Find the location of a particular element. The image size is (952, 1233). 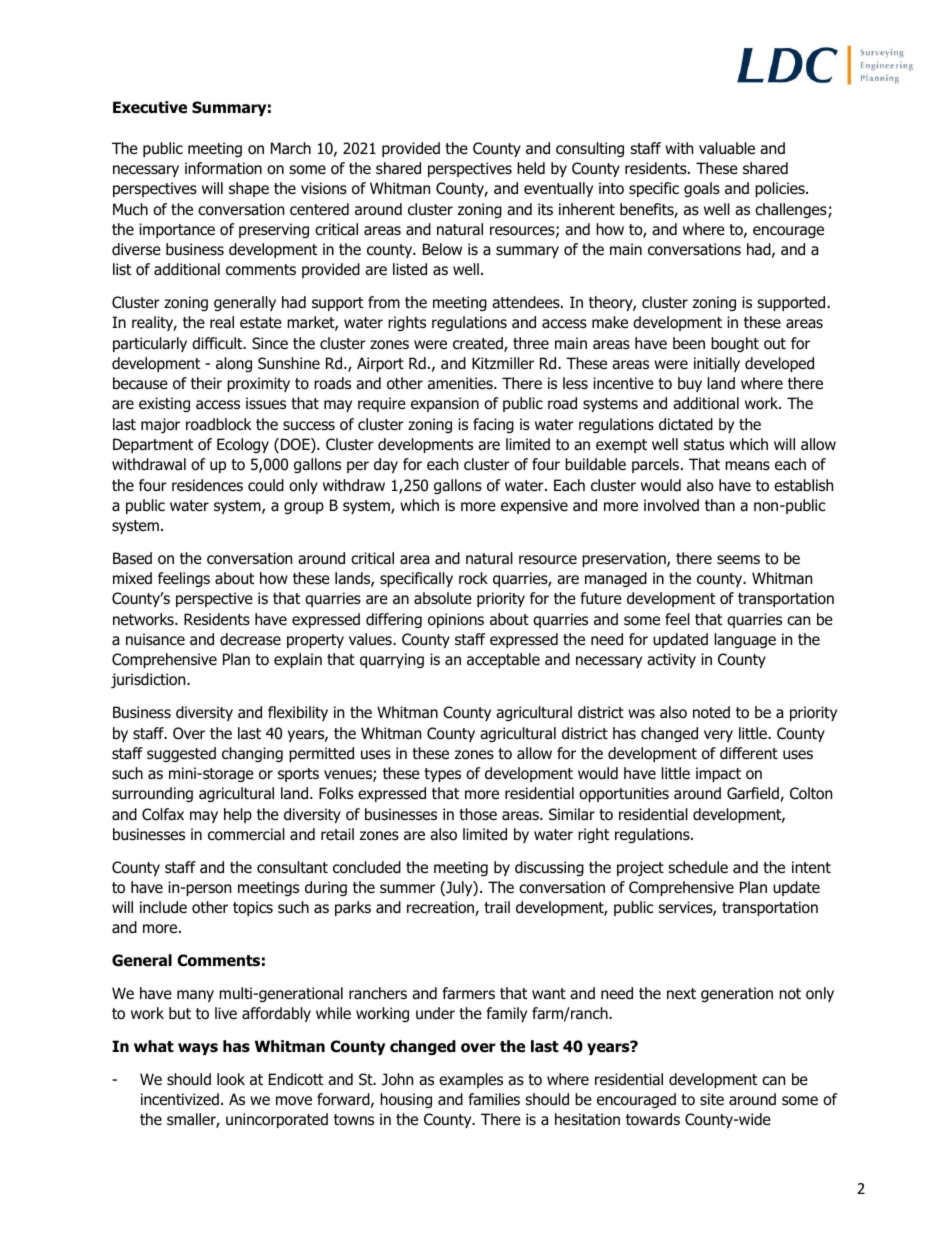

those is located at coordinates (478, 814).
